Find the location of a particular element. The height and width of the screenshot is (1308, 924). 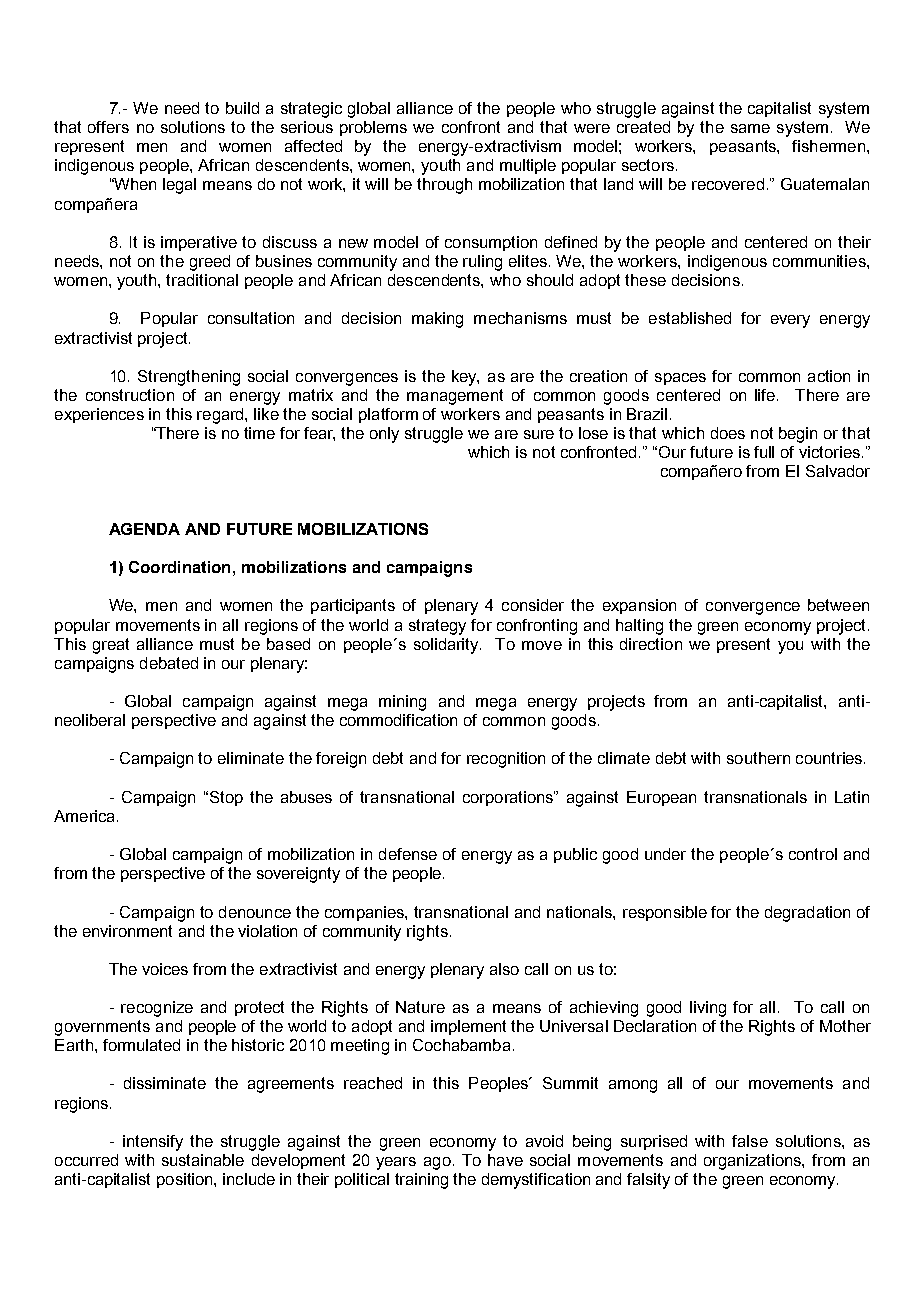

AGENDA is located at coordinates (144, 529).
